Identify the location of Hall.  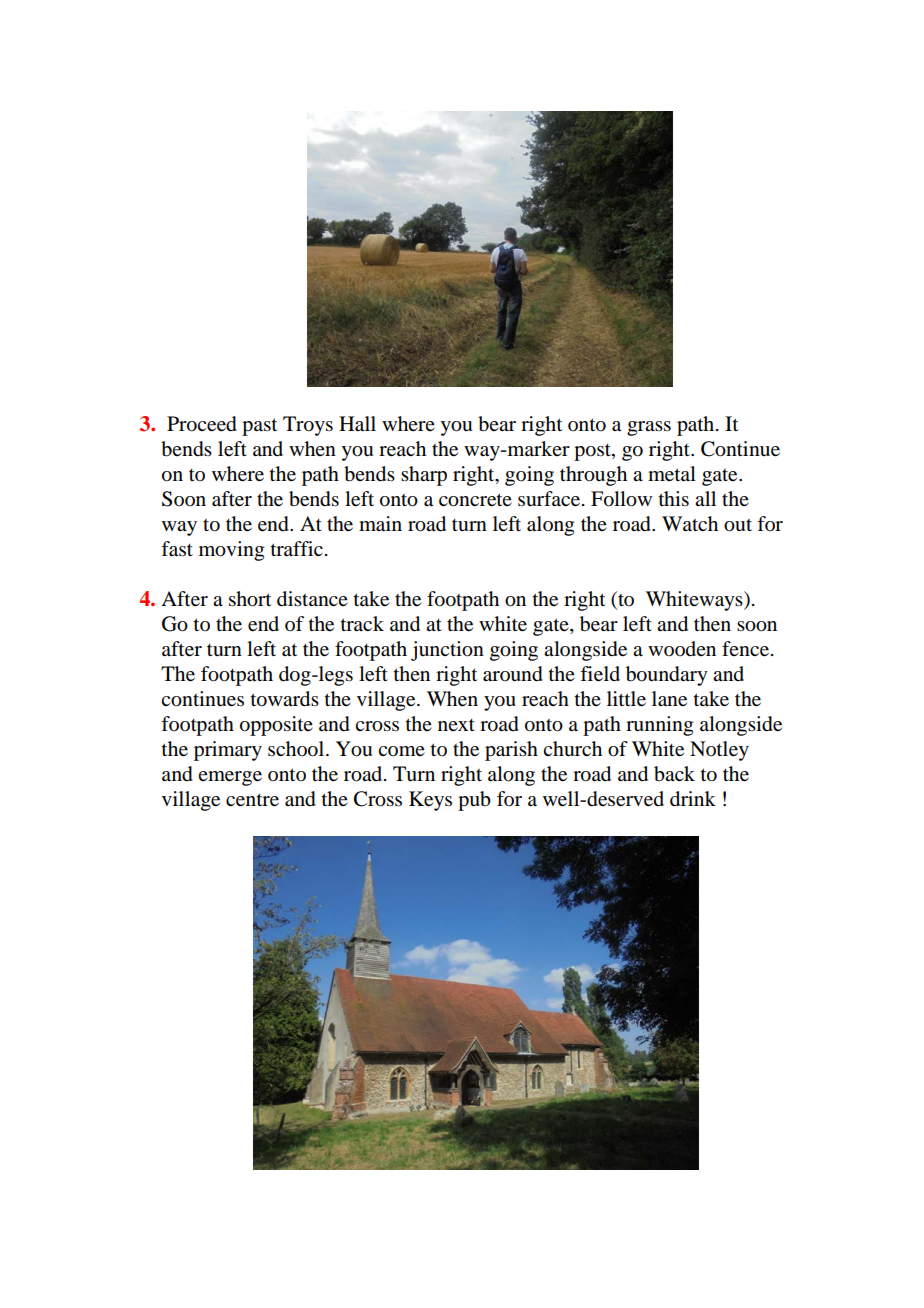
(357, 424).
